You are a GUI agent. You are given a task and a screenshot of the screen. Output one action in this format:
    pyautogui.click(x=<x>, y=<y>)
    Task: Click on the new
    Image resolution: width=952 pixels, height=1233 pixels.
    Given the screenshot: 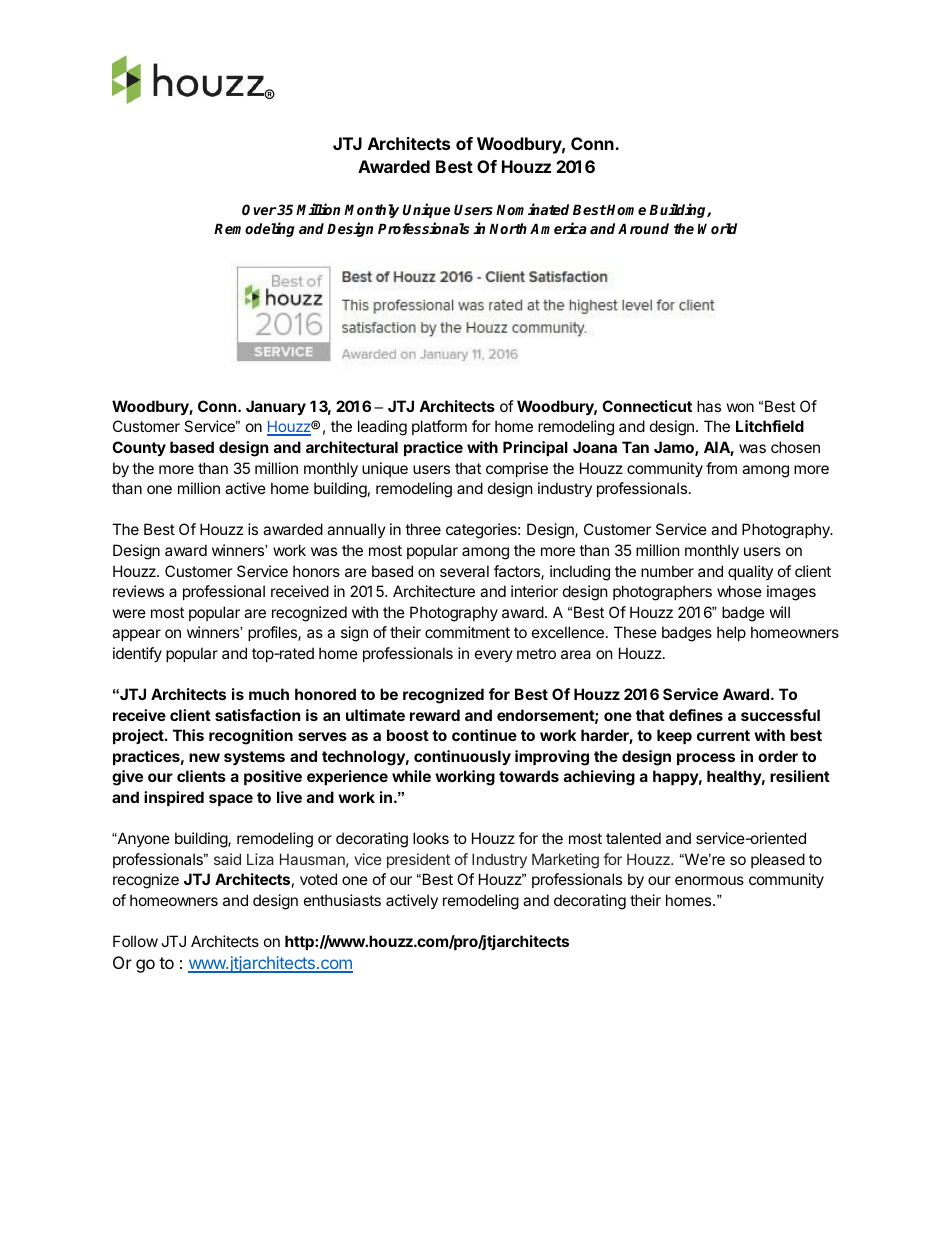 What is the action you would take?
    pyautogui.click(x=204, y=757)
